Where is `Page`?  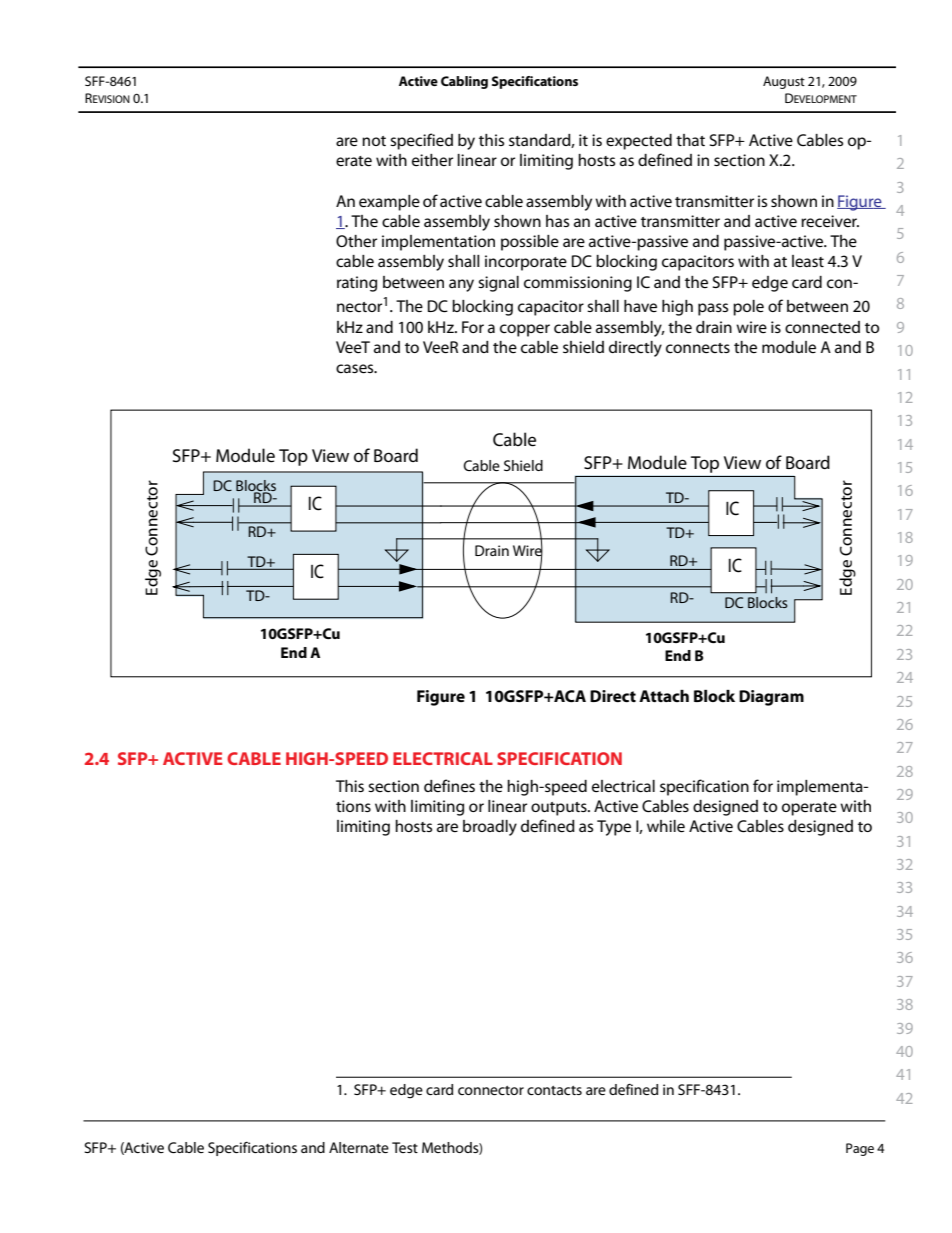 Page is located at coordinates (860, 1149).
